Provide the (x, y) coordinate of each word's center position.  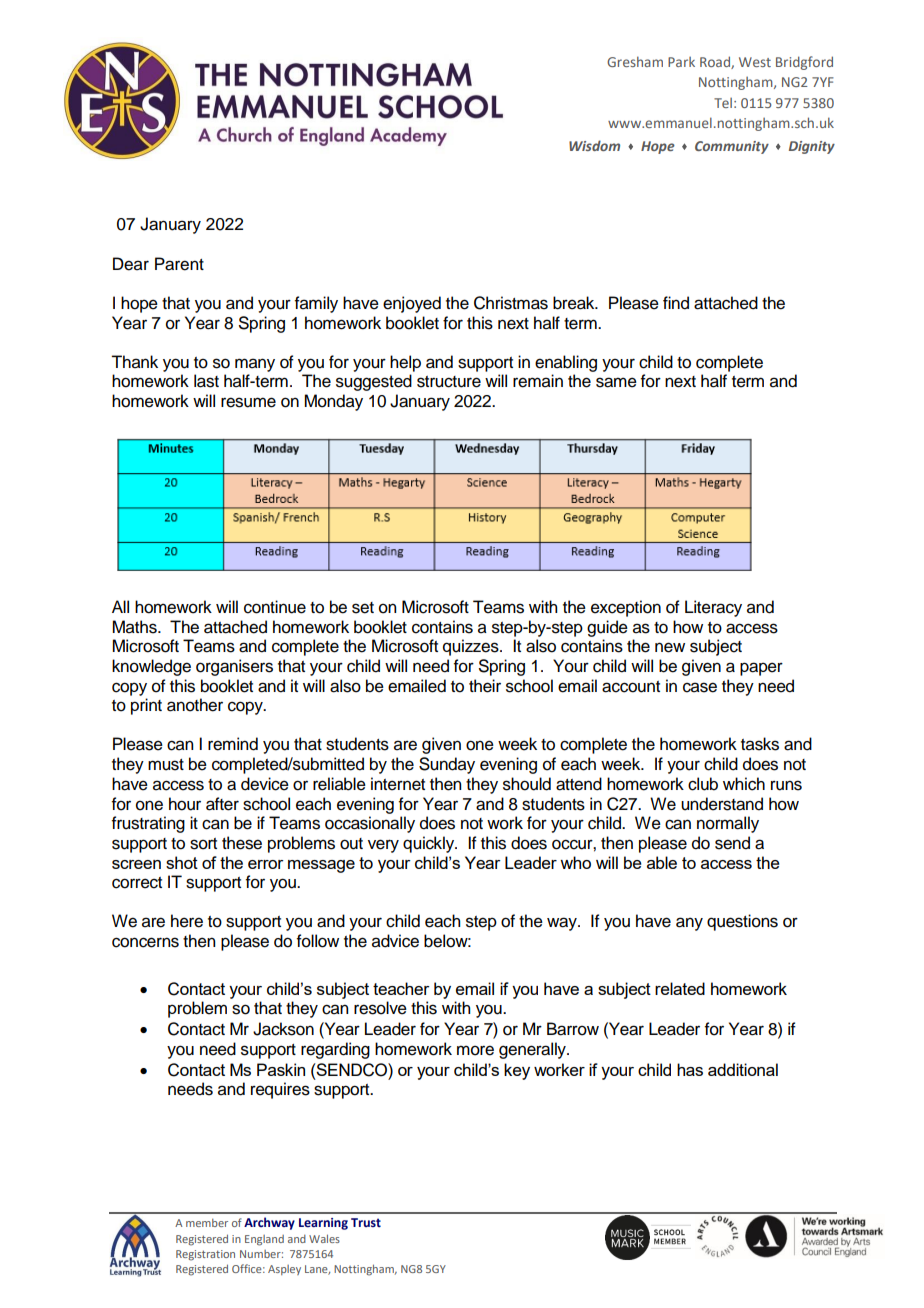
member (207, 1223)
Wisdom (594, 145)
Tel (723, 103)
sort (203, 844)
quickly (430, 844)
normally (728, 824)
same (616, 382)
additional (743, 1069)
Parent (179, 264)
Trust (366, 1222)
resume (248, 402)
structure (449, 382)
